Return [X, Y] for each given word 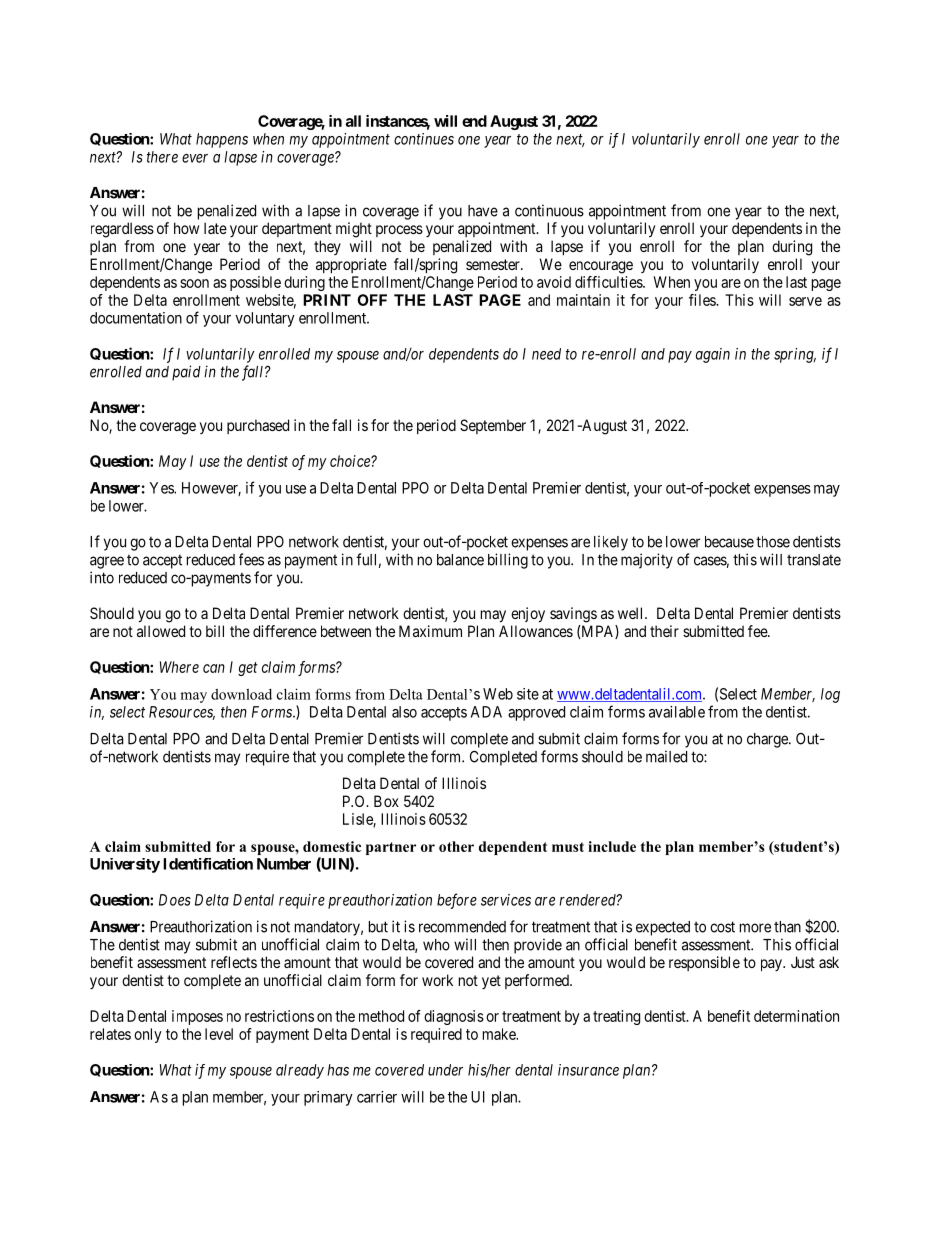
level [219, 1034]
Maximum [430, 631]
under [445, 1070]
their [664, 631]
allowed [161, 631]
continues [424, 139]
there [162, 157]
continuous [549, 210]
